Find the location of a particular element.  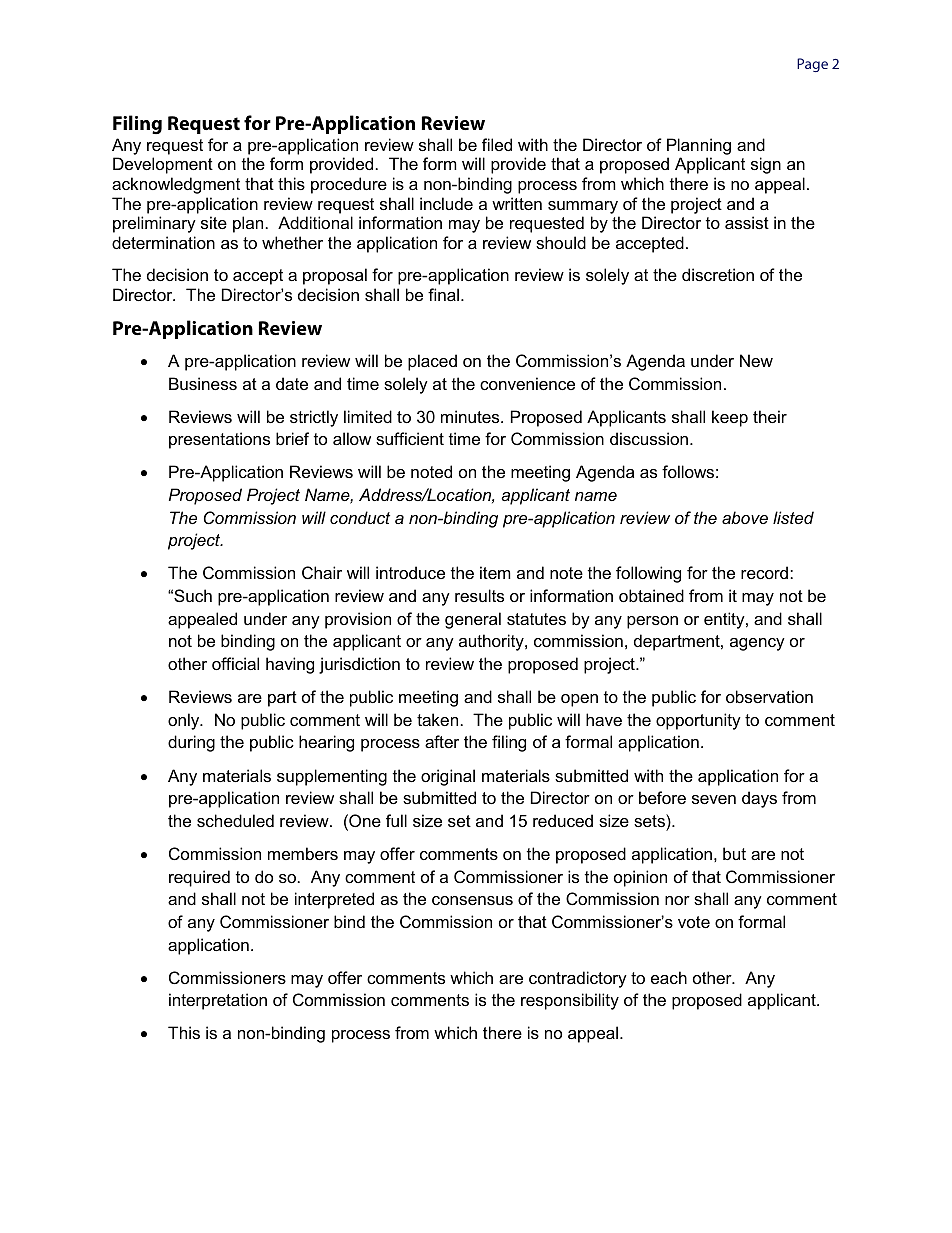

opportunity is located at coordinates (698, 721).
